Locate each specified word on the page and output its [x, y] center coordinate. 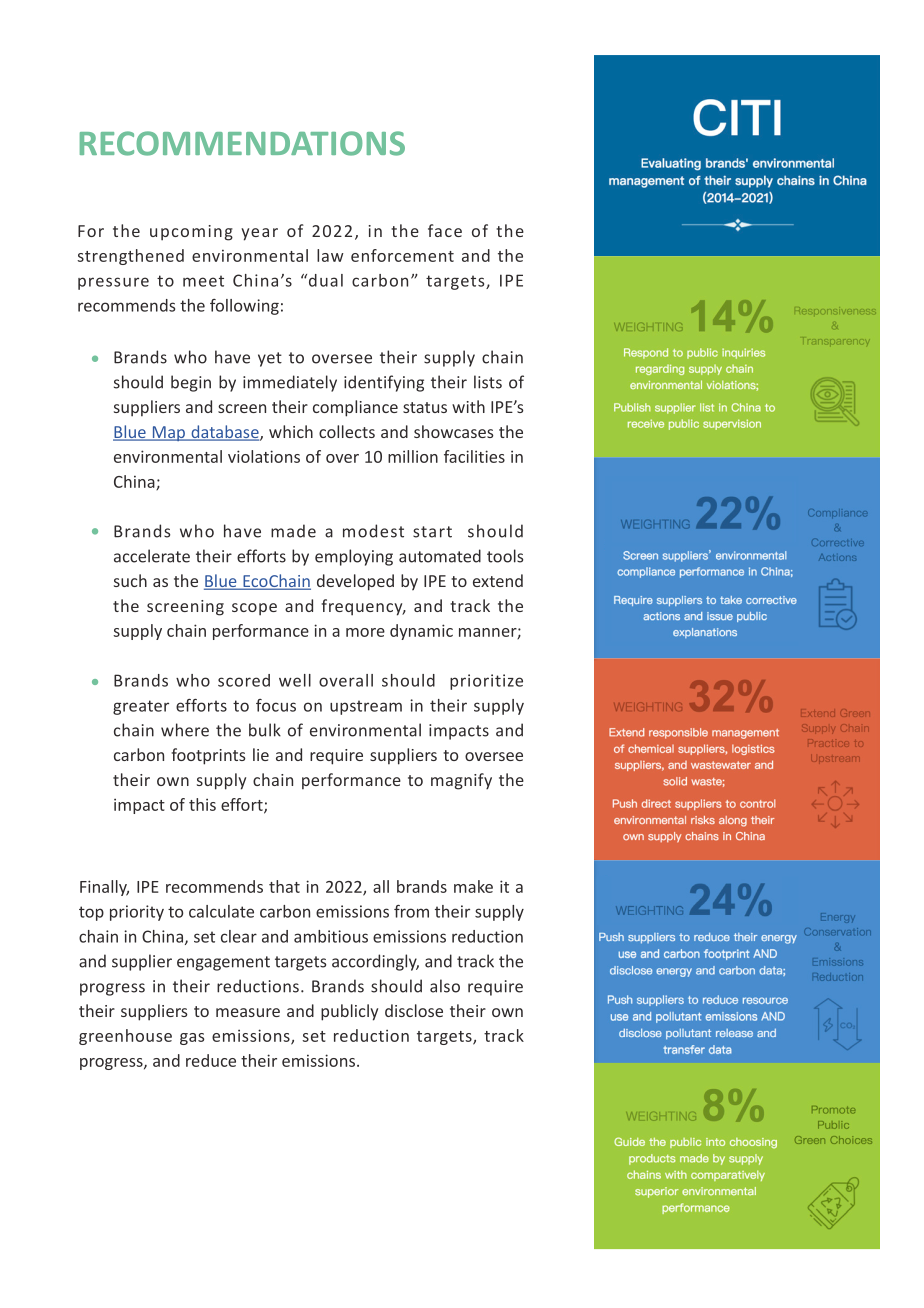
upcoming [191, 233]
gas [192, 1039]
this [202, 804]
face [445, 230]
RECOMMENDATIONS [242, 143]
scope [254, 609]
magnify [461, 781]
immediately [290, 383]
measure [248, 1012]
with [468, 406]
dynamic [421, 632]
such [130, 580]
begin [191, 383]
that [284, 886]
